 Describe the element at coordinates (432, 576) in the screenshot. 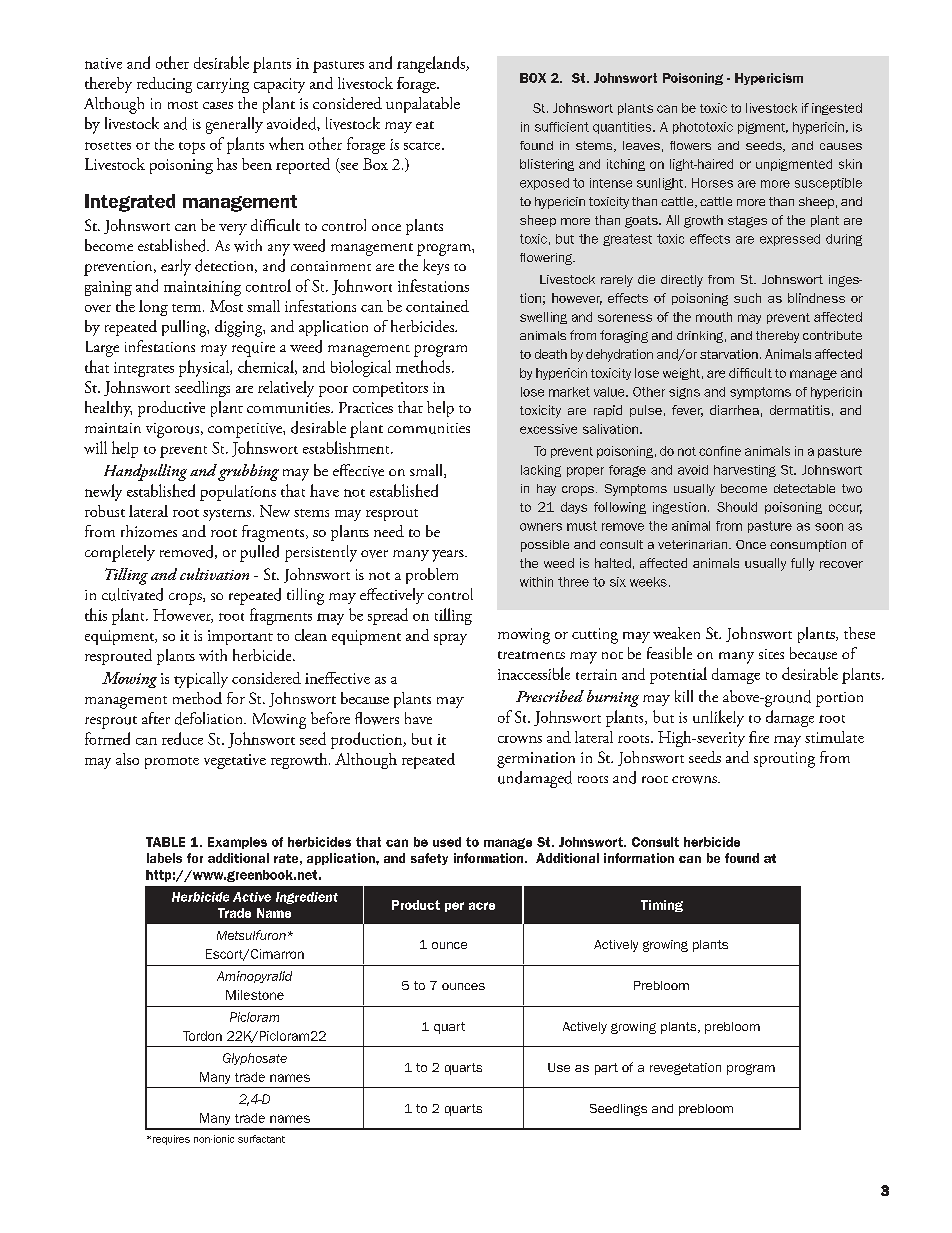

I see `problem` at that location.
